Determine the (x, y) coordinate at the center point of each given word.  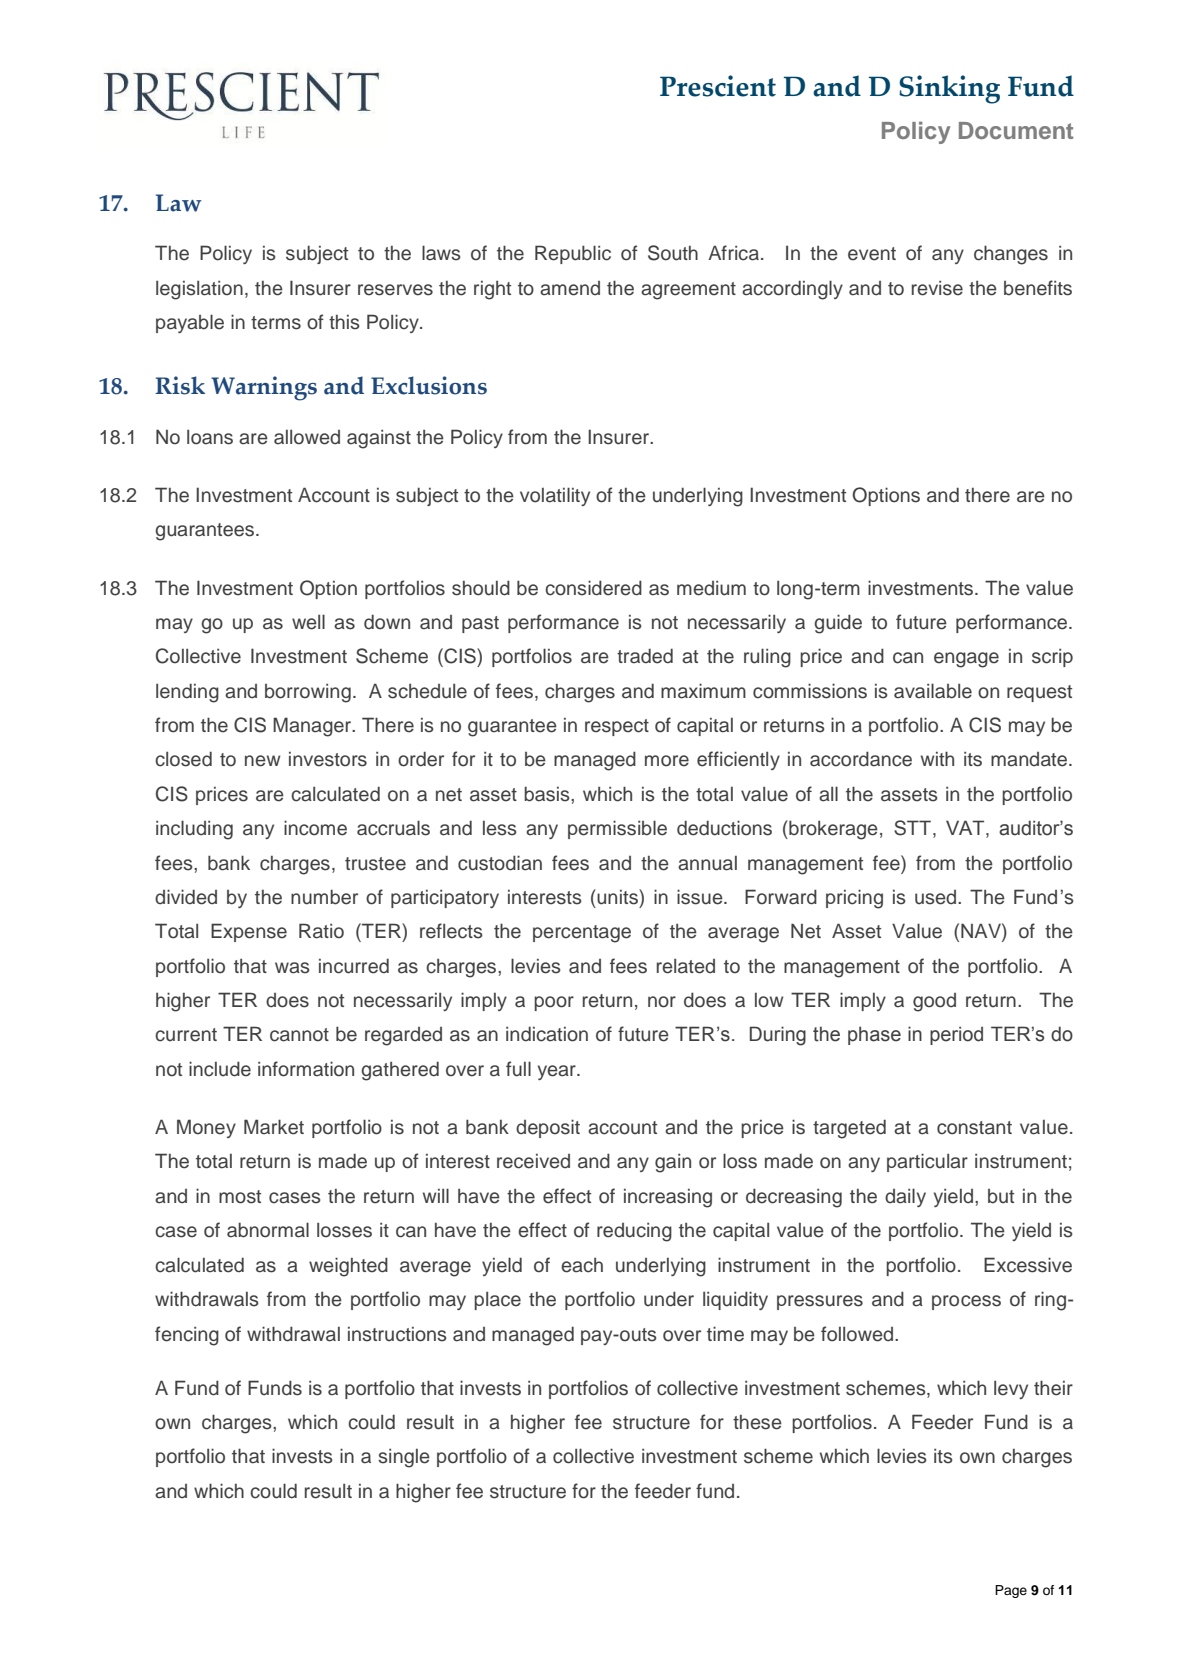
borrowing (308, 693)
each (582, 1265)
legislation (199, 290)
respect (617, 727)
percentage (582, 934)
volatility (555, 496)
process (966, 1302)
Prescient (718, 86)
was (292, 968)
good (934, 1002)
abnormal (268, 1230)
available (933, 691)
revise (937, 288)
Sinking (949, 89)
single (404, 1458)
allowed (307, 437)
